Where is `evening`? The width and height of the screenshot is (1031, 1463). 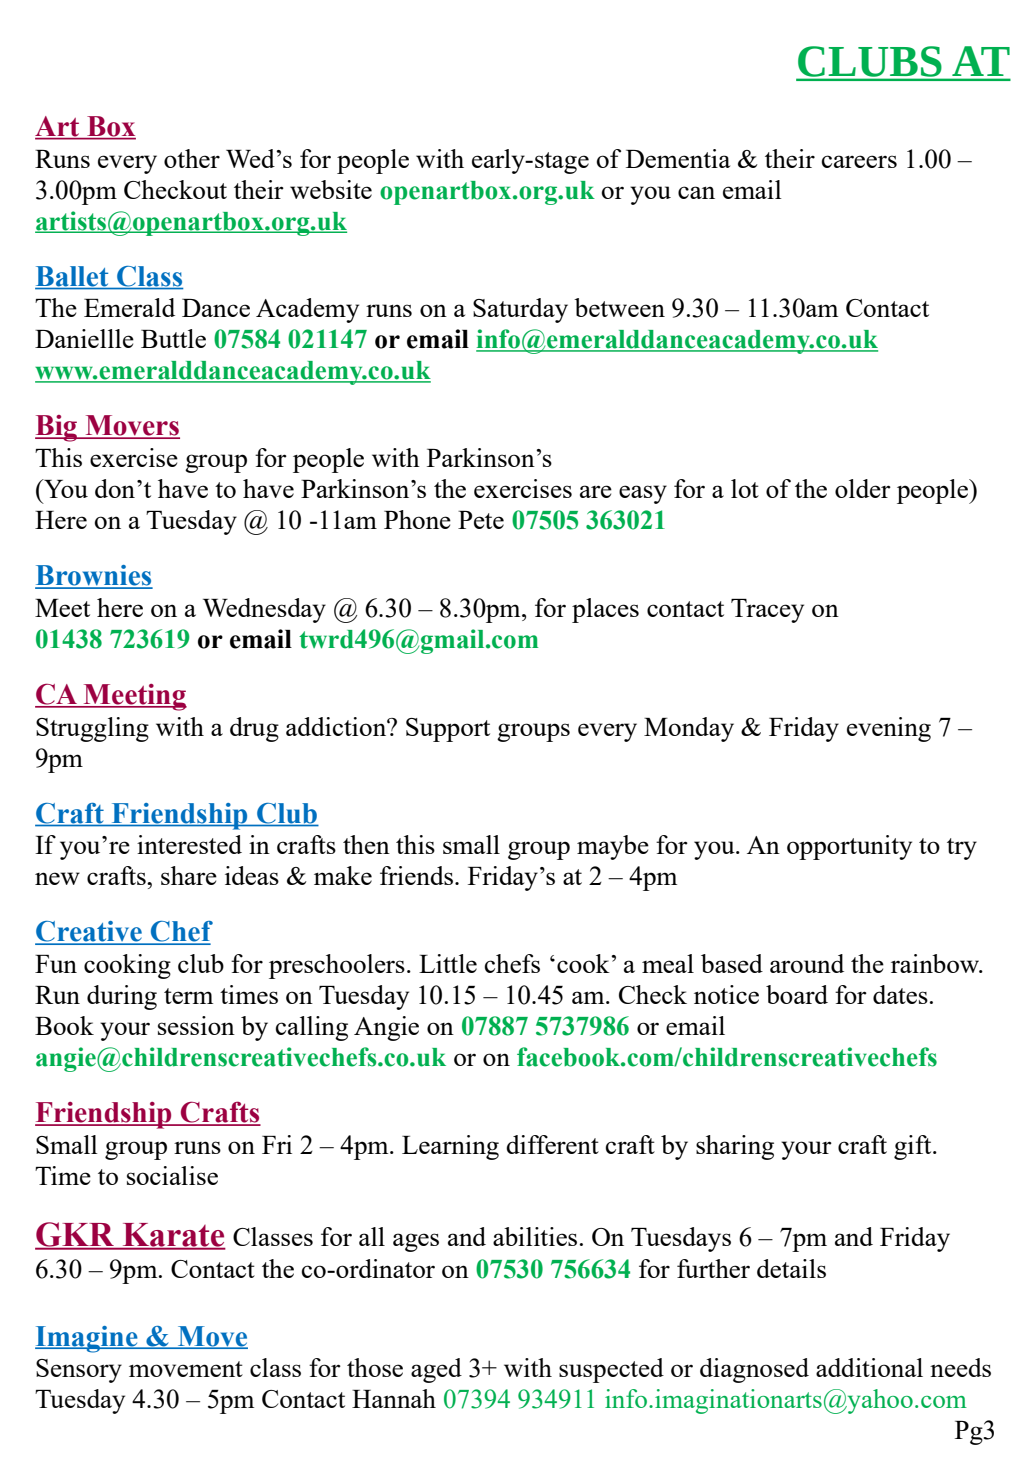
evening is located at coordinates (889, 729).
